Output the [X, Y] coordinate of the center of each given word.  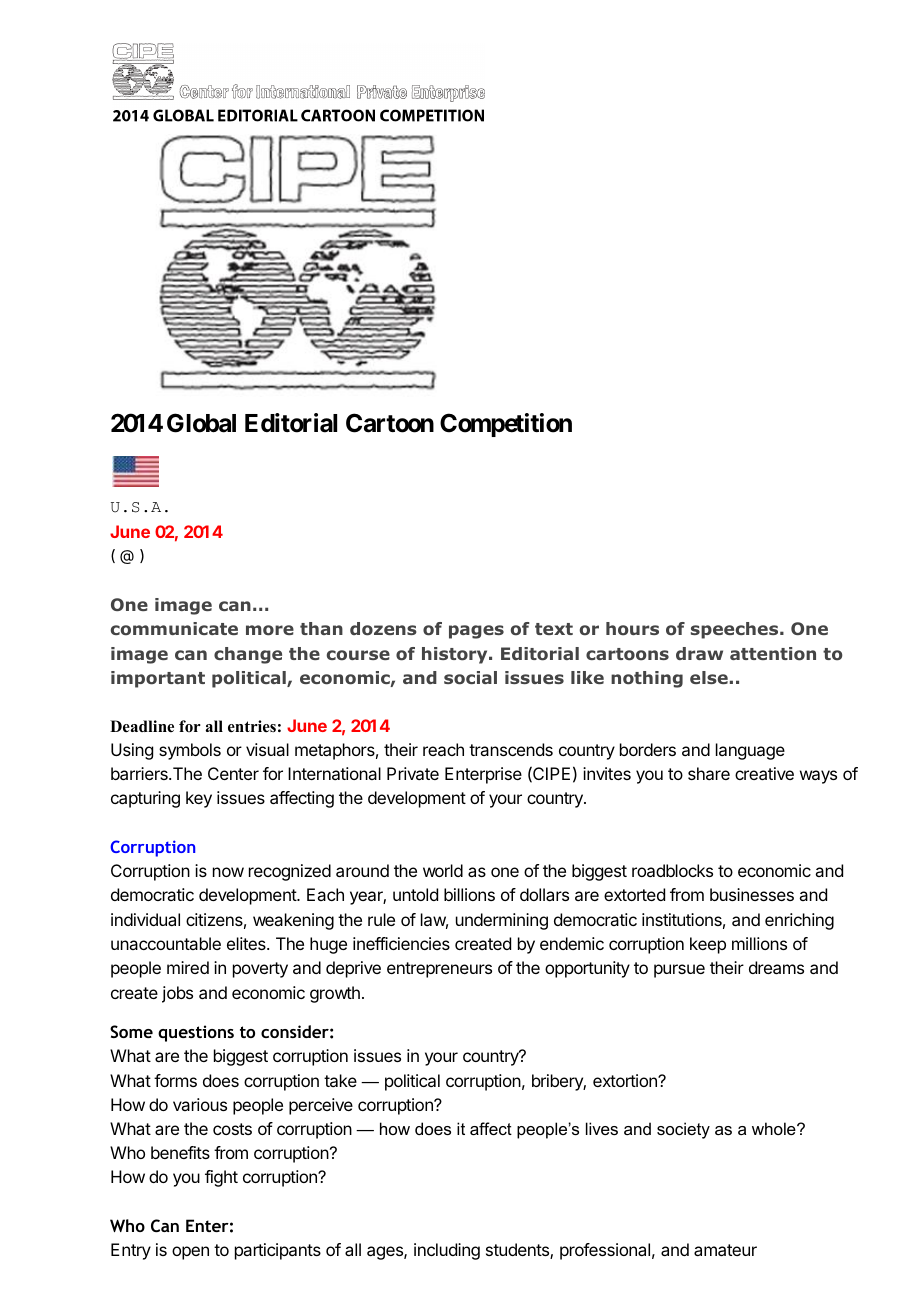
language [750, 751]
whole [775, 1128]
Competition [506, 425]
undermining [502, 921]
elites [247, 943]
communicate [174, 629]
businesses [752, 894]
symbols [190, 751]
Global [201, 423]
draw [699, 653]
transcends [511, 749]
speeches [736, 630]
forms [175, 1080]
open [190, 1253]
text [554, 629]
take [340, 1080]
